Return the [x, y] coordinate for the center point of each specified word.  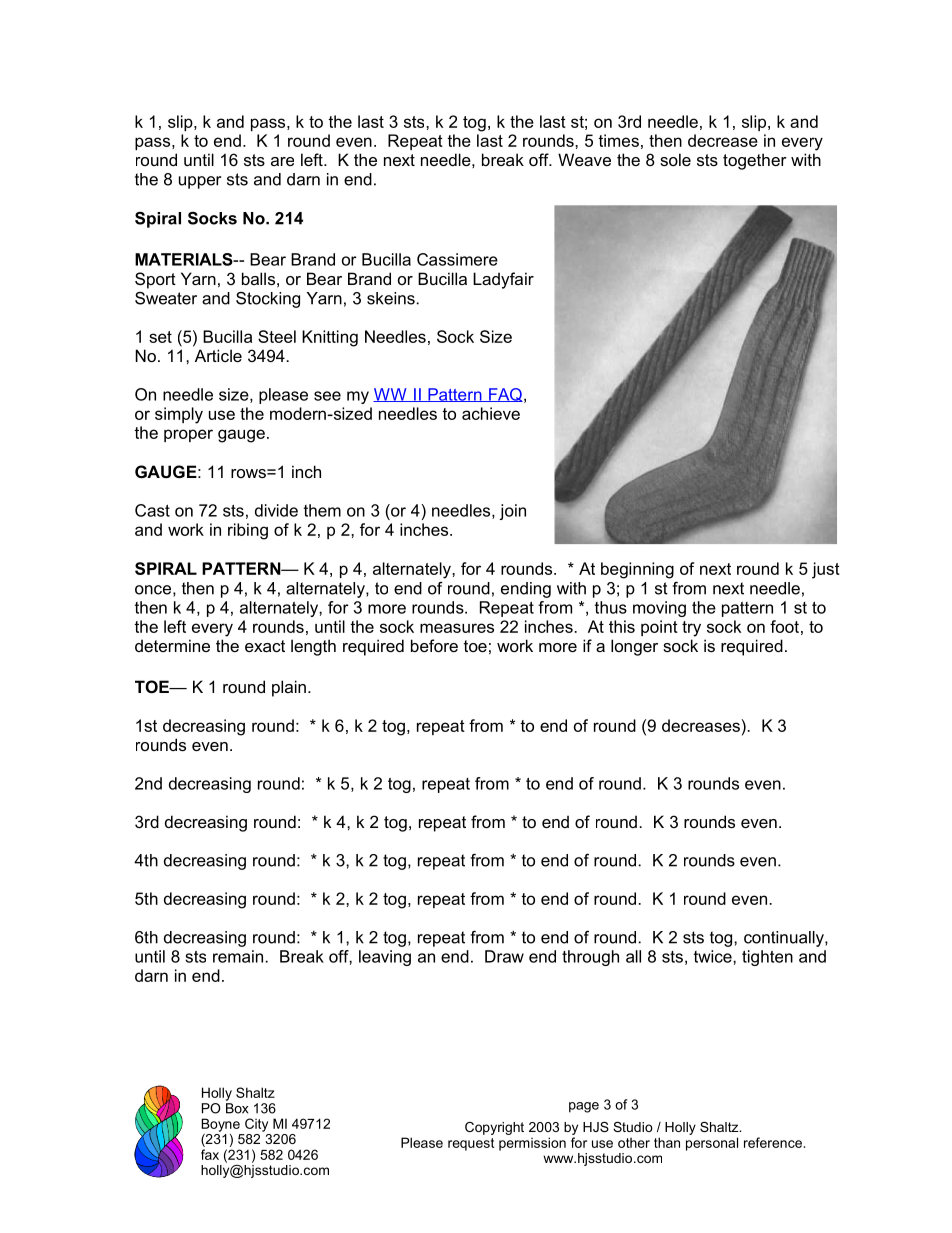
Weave [584, 159]
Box [237, 1108]
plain [289, 688]
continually [785, 939]
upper [200, 182]
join [513, 512]
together [755, 161]
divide [276, 510]
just [826, 570]
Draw [504, 956]
